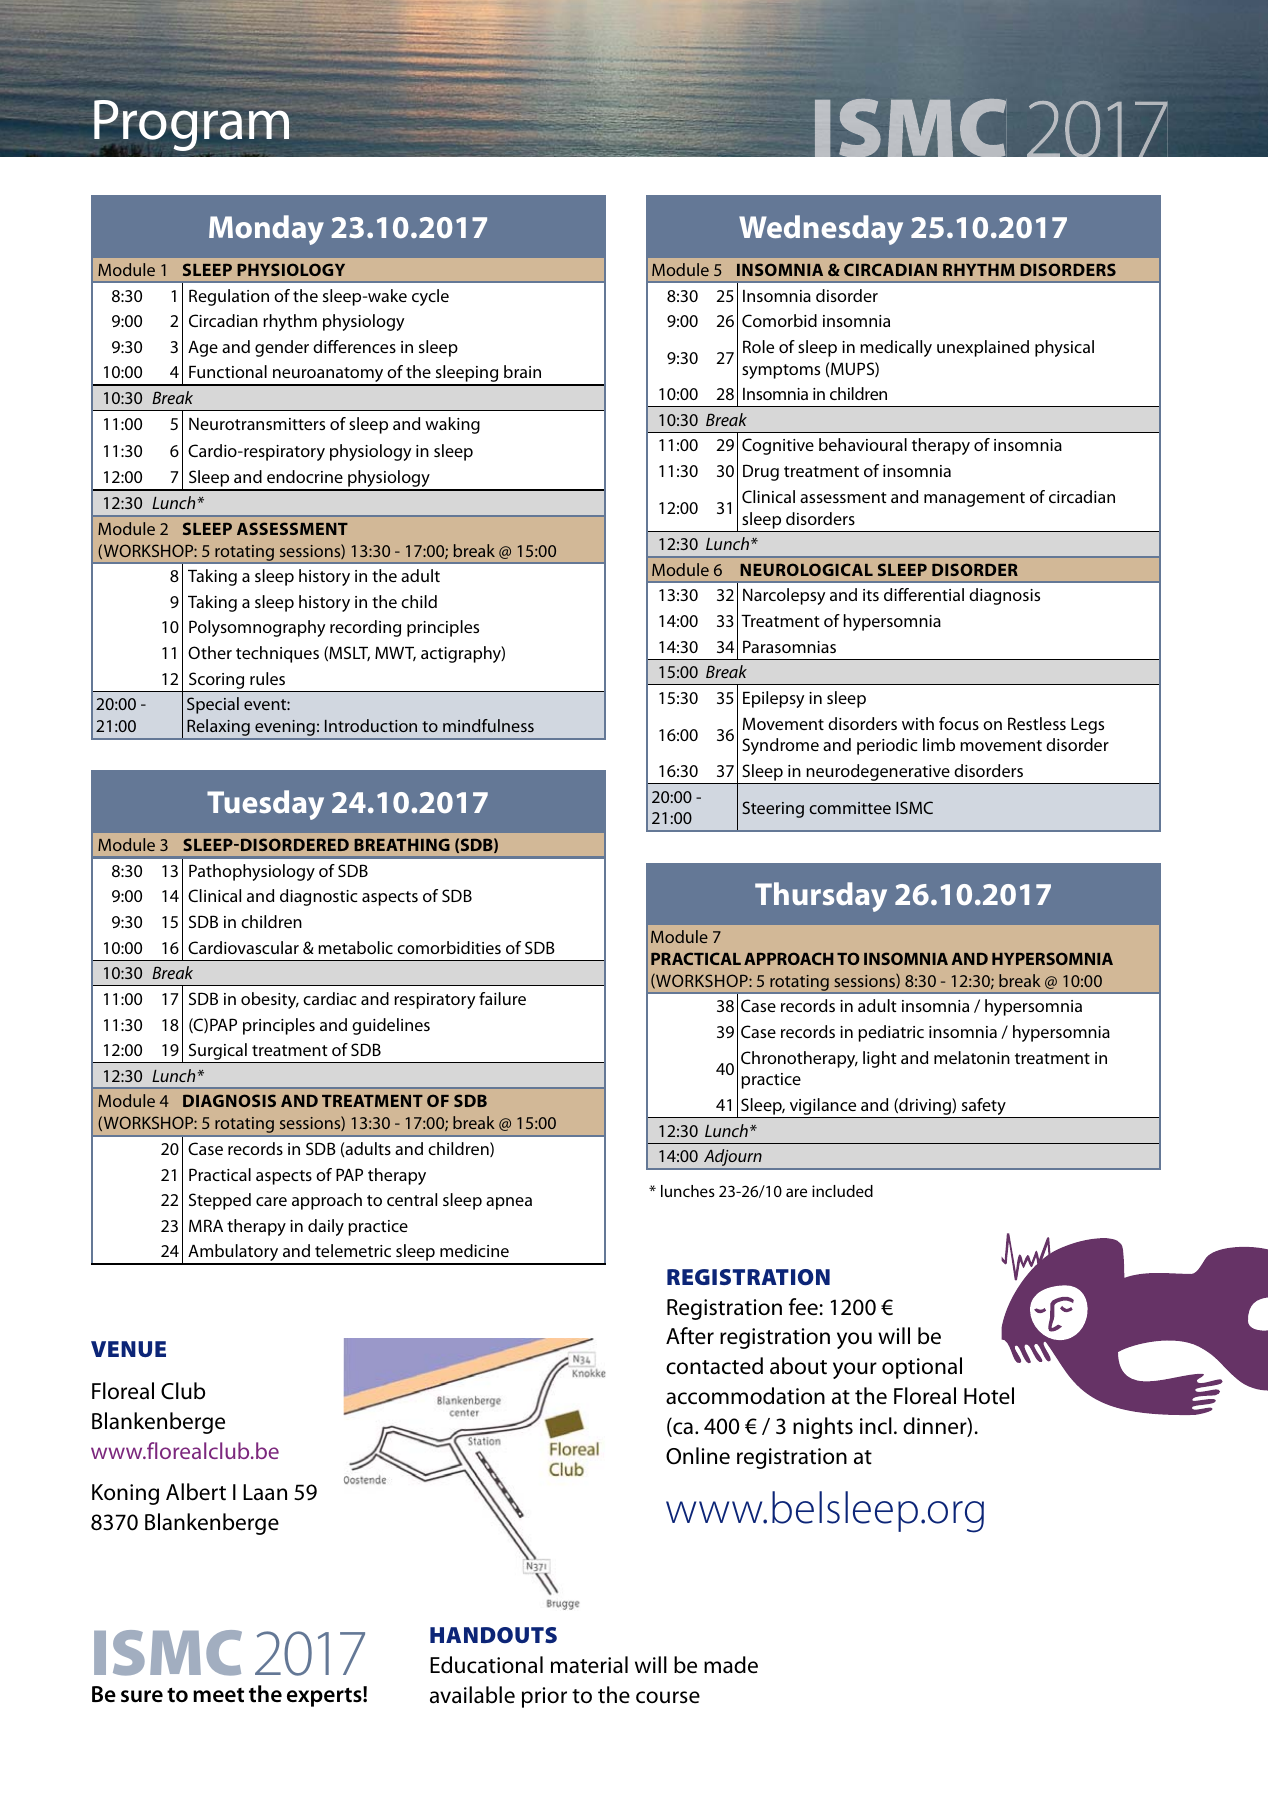  Describe the element at coordinates (218, 1695) in the document. I see `meet` at that location.
